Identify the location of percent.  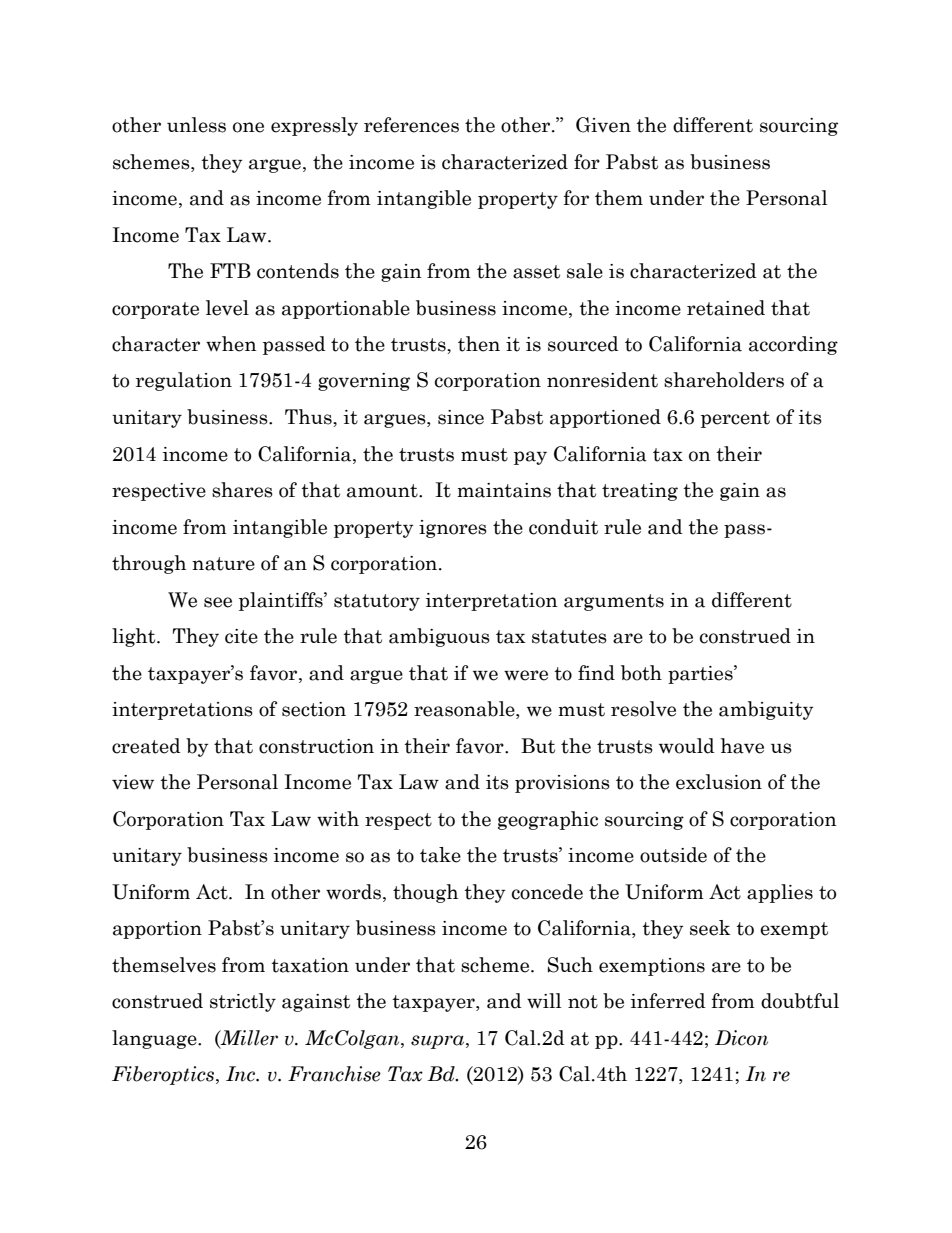
(735, 419).
